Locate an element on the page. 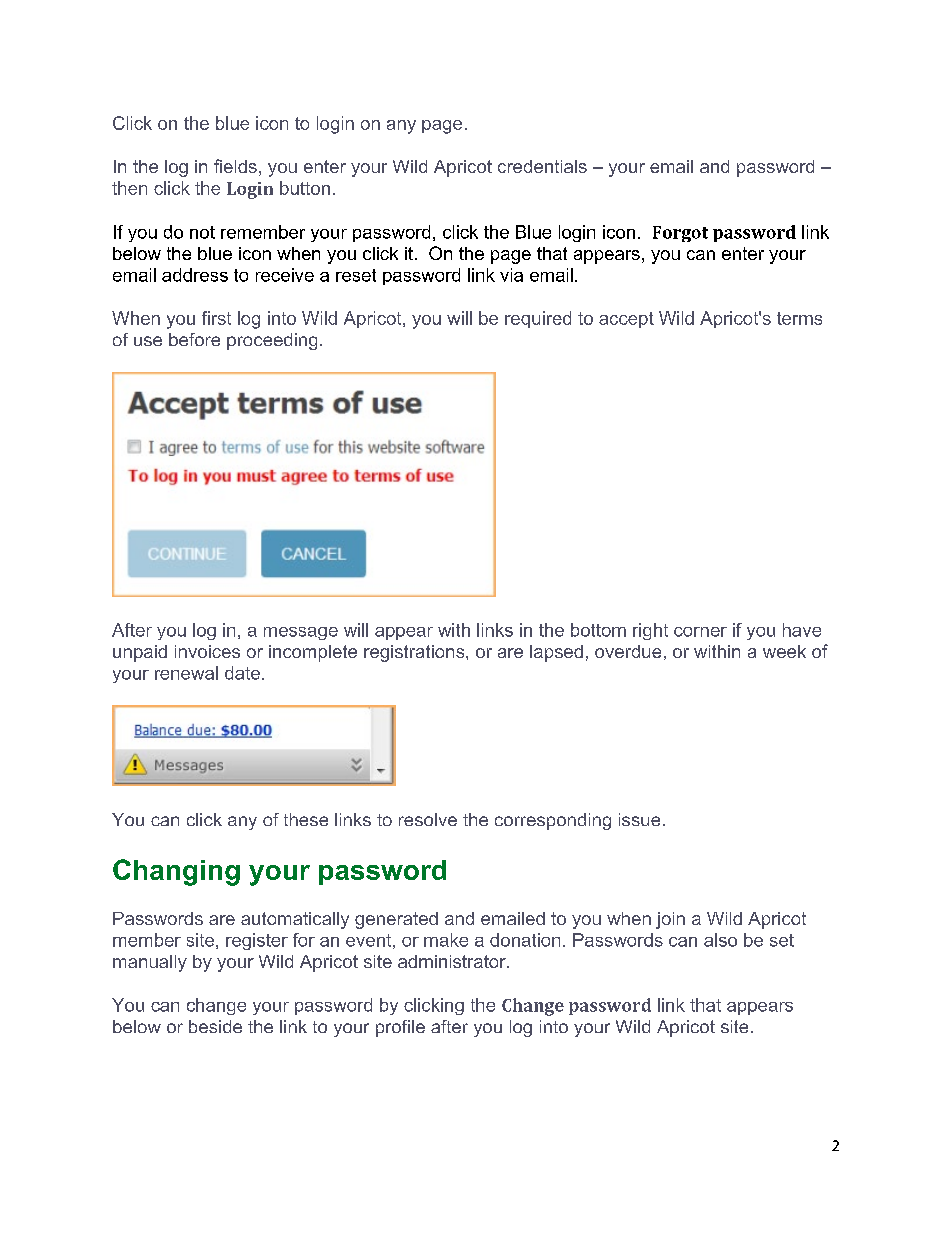  fields is located at coordinates (235, 166).
